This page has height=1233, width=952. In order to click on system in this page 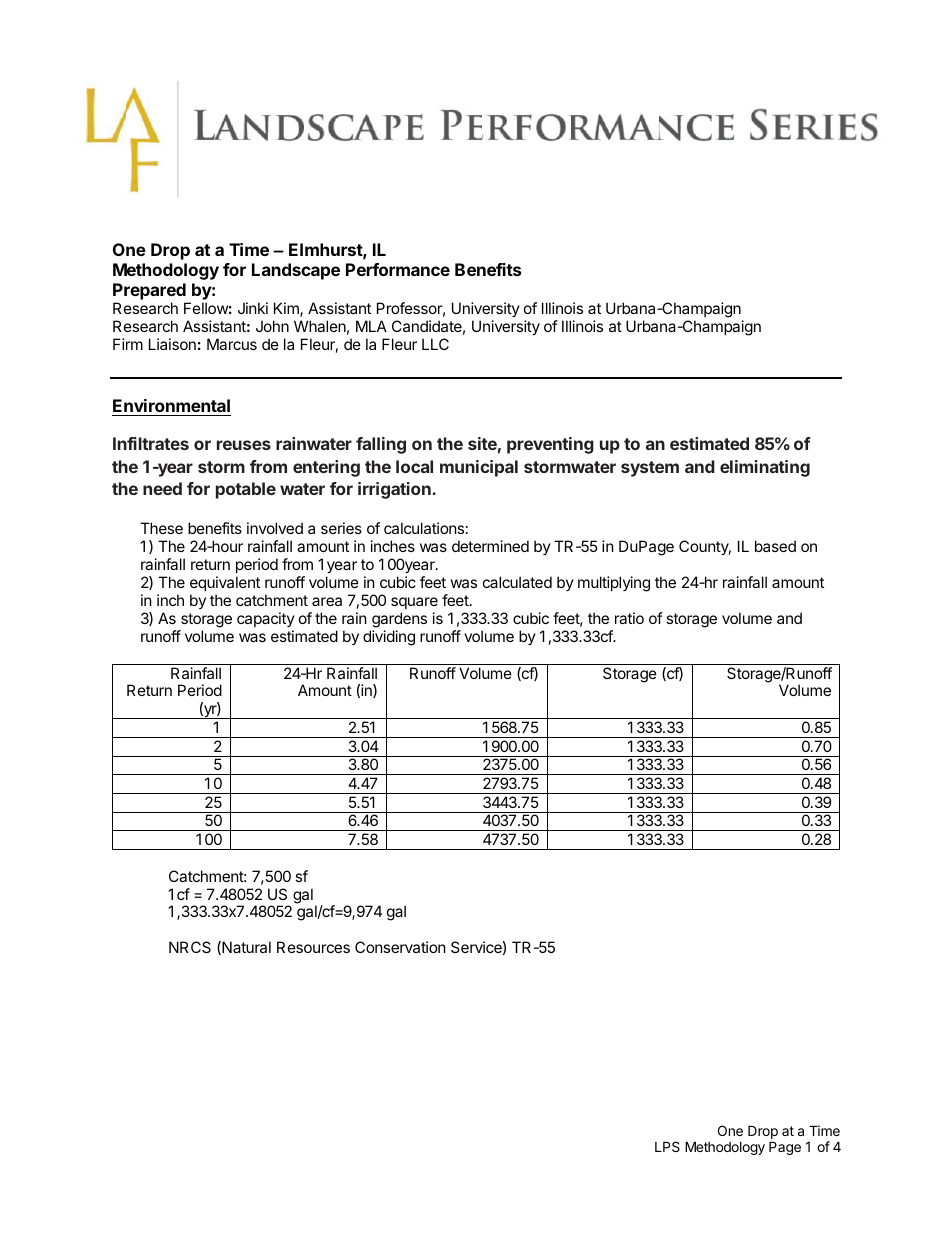, I will do `click(650, 469)`.
